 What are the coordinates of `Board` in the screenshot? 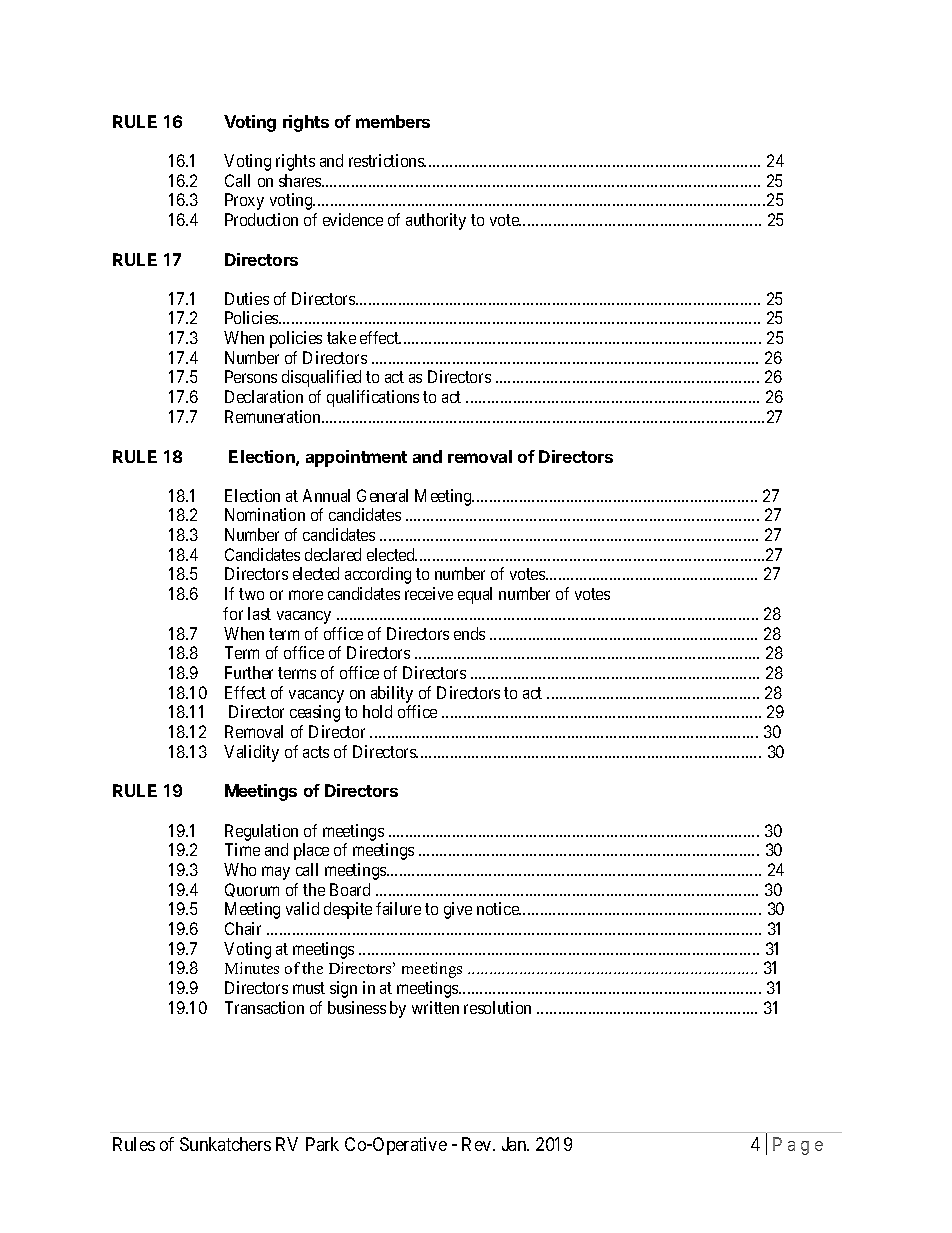 It's located at (350, 889).
